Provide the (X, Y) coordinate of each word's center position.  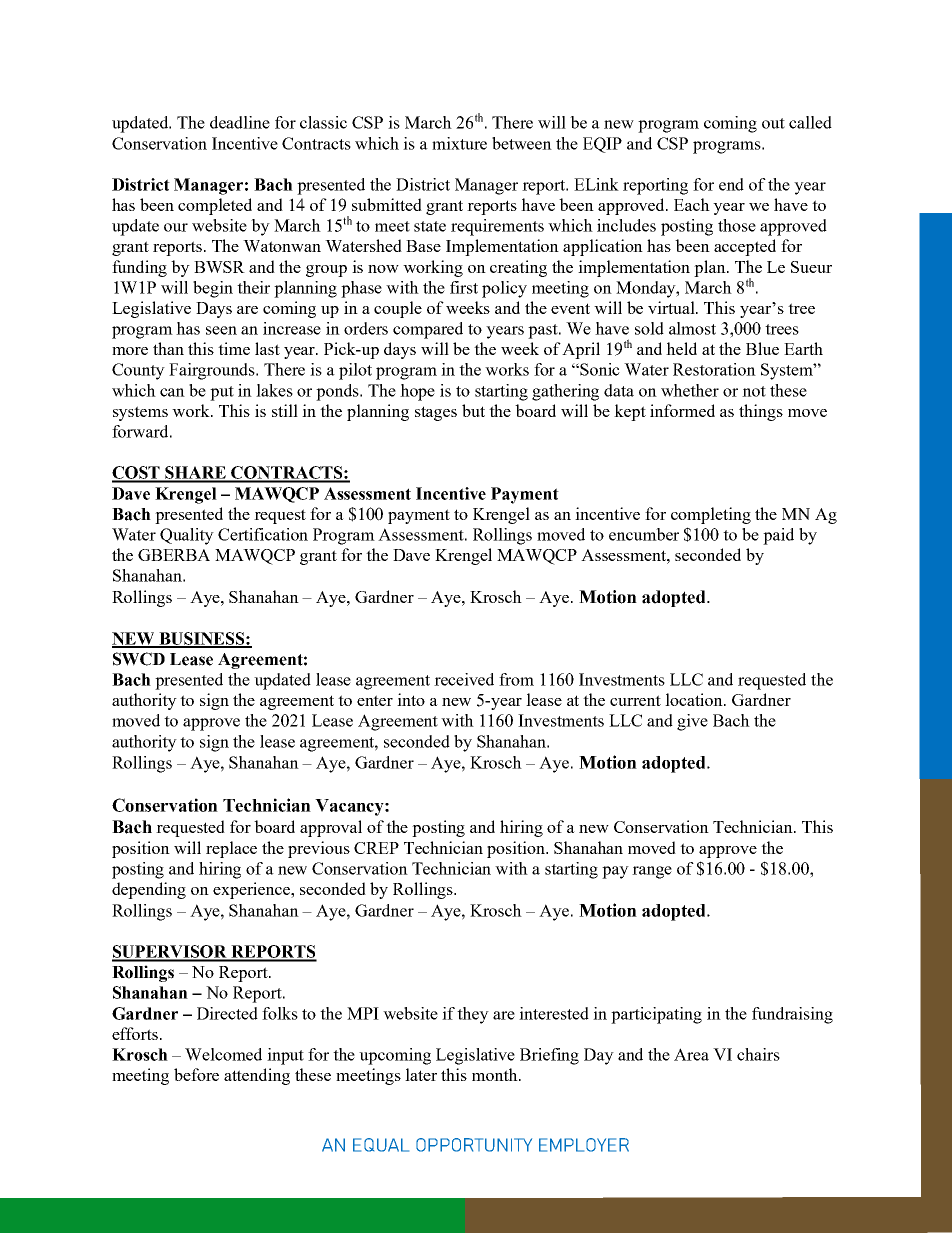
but (473, 410)
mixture (459, 143)
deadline (240, 122)
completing (711, 515)
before (196, 1074)
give (692, 722)
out (773, 123)
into (411, 699)
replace (231, 849)
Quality (187, 536)
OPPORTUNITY (474, 1145)
